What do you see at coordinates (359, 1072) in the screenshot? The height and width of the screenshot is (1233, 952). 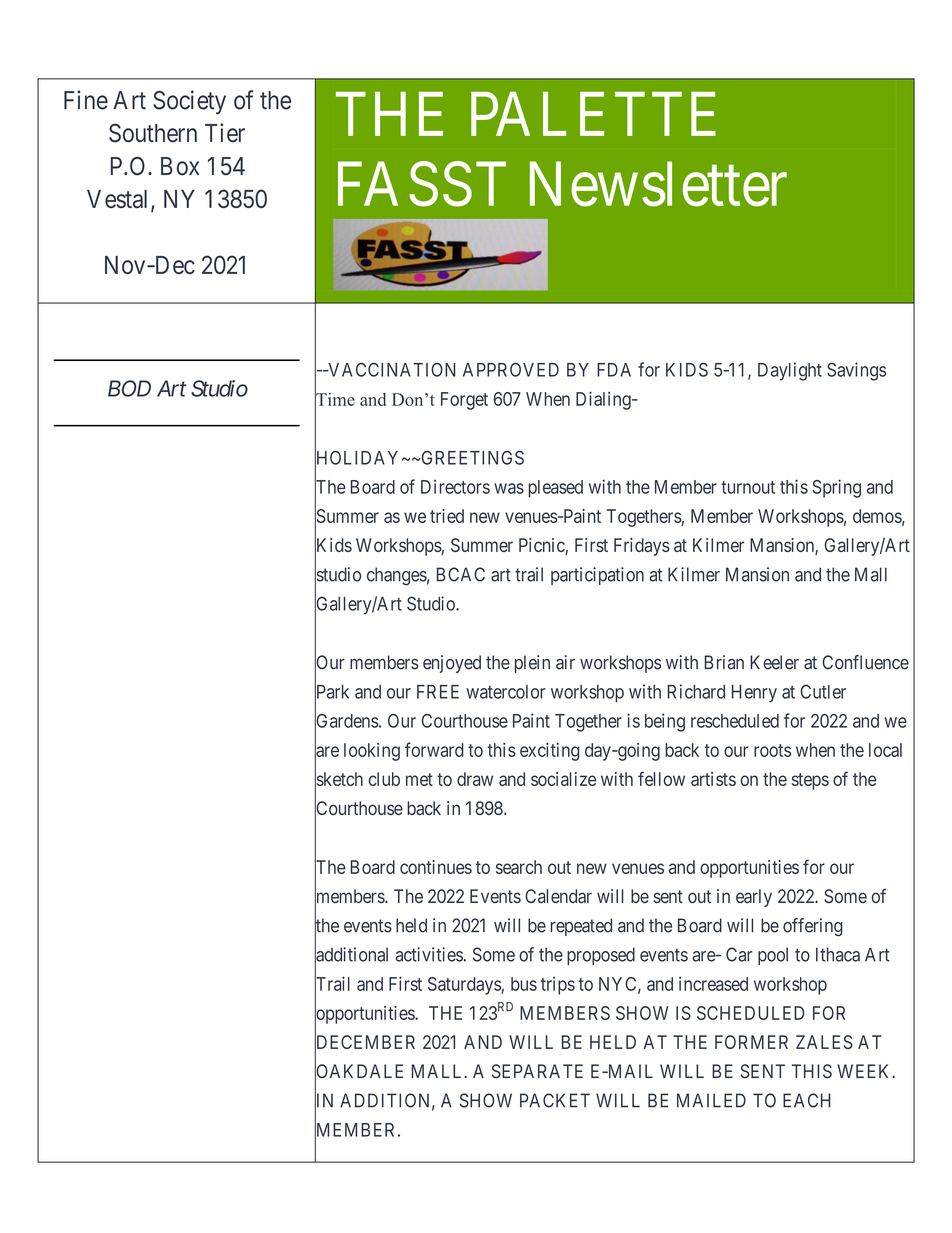 I see `OAKDALE` at bounding box center [359, 1072].
